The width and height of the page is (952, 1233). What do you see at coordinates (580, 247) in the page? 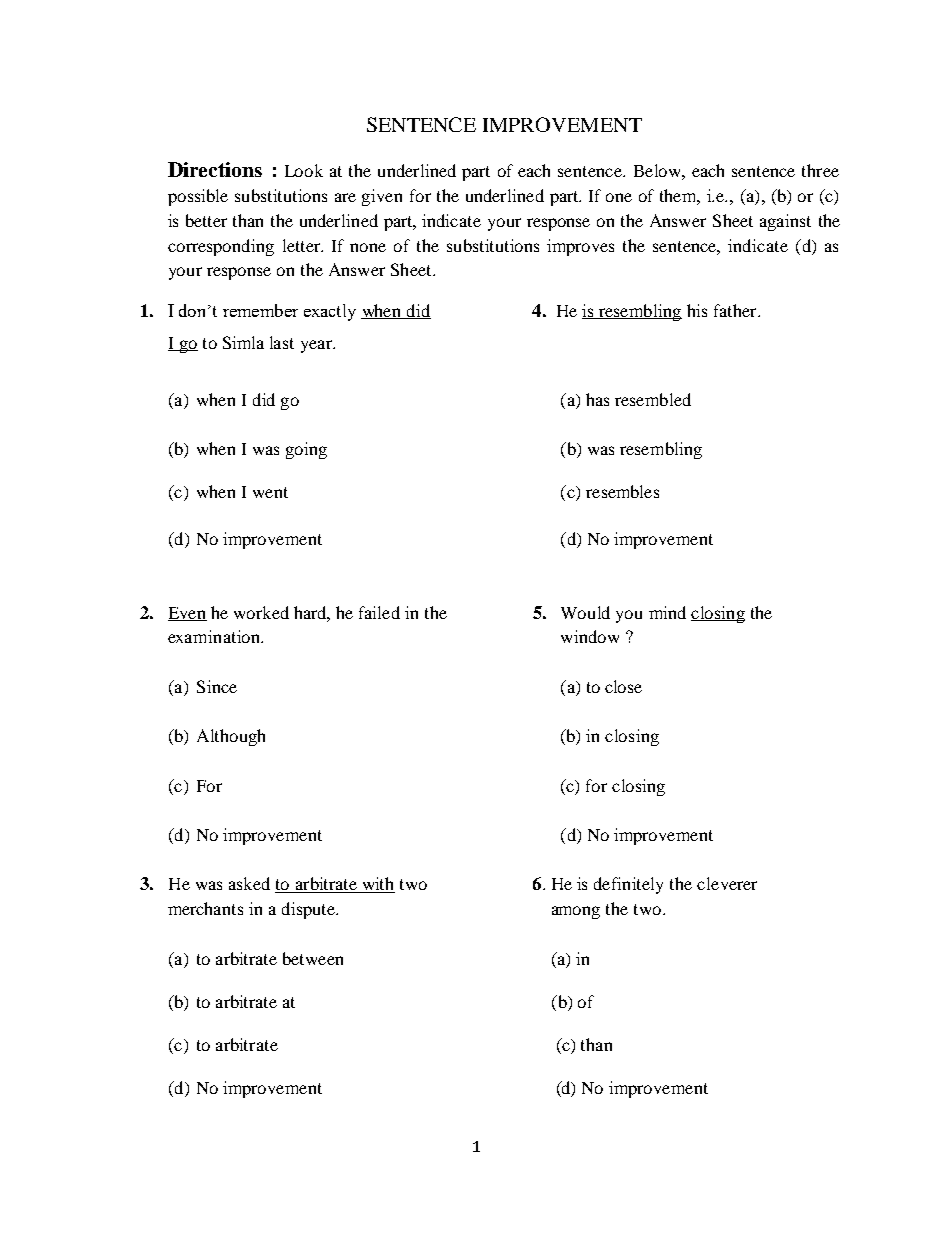
I see `improves` at bounding box center [580, 247].
